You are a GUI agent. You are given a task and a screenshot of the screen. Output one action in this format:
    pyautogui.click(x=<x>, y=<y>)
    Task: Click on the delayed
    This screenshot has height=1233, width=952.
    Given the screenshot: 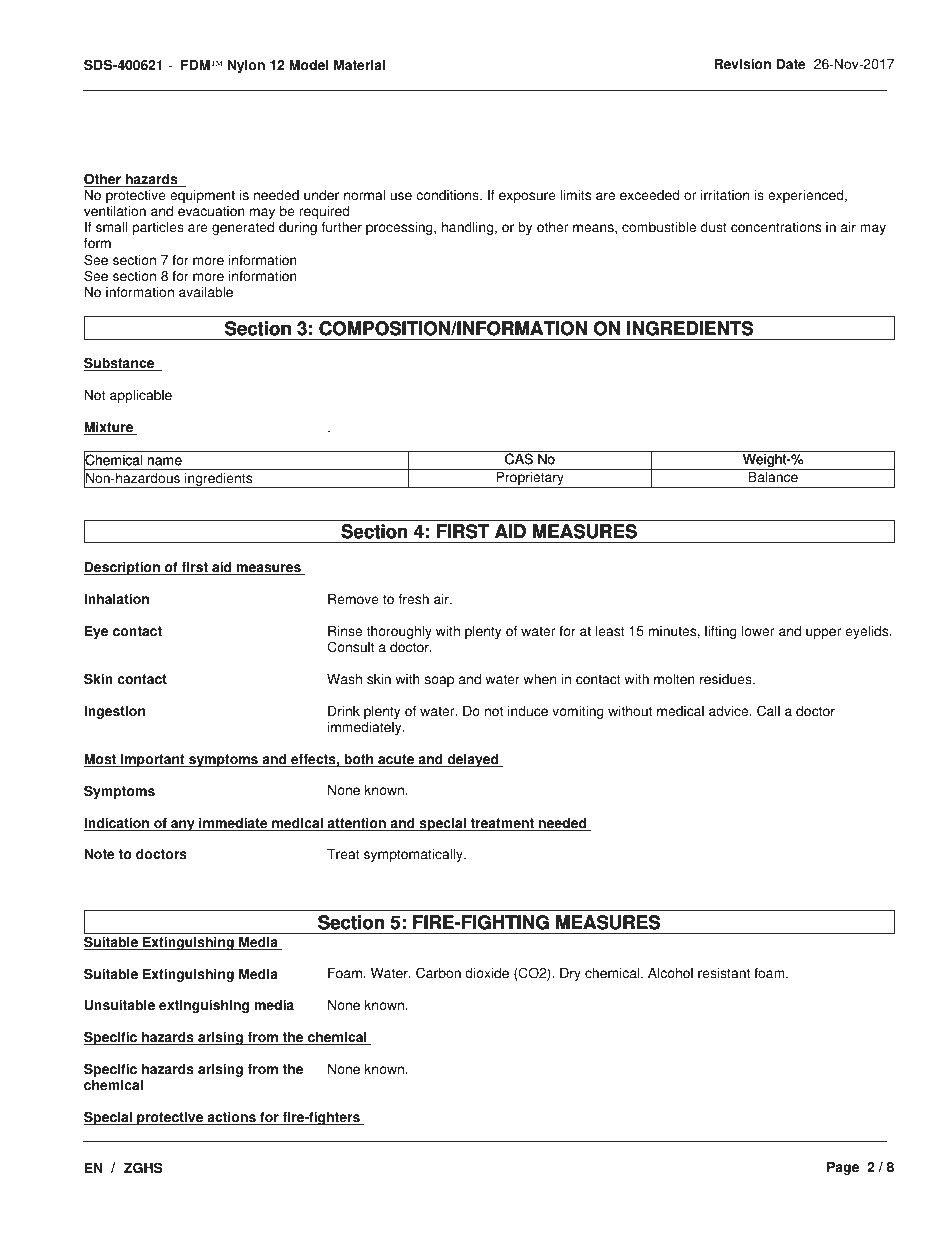 What is the action you would take?
    pyautogui.click(x=473, y=760)
